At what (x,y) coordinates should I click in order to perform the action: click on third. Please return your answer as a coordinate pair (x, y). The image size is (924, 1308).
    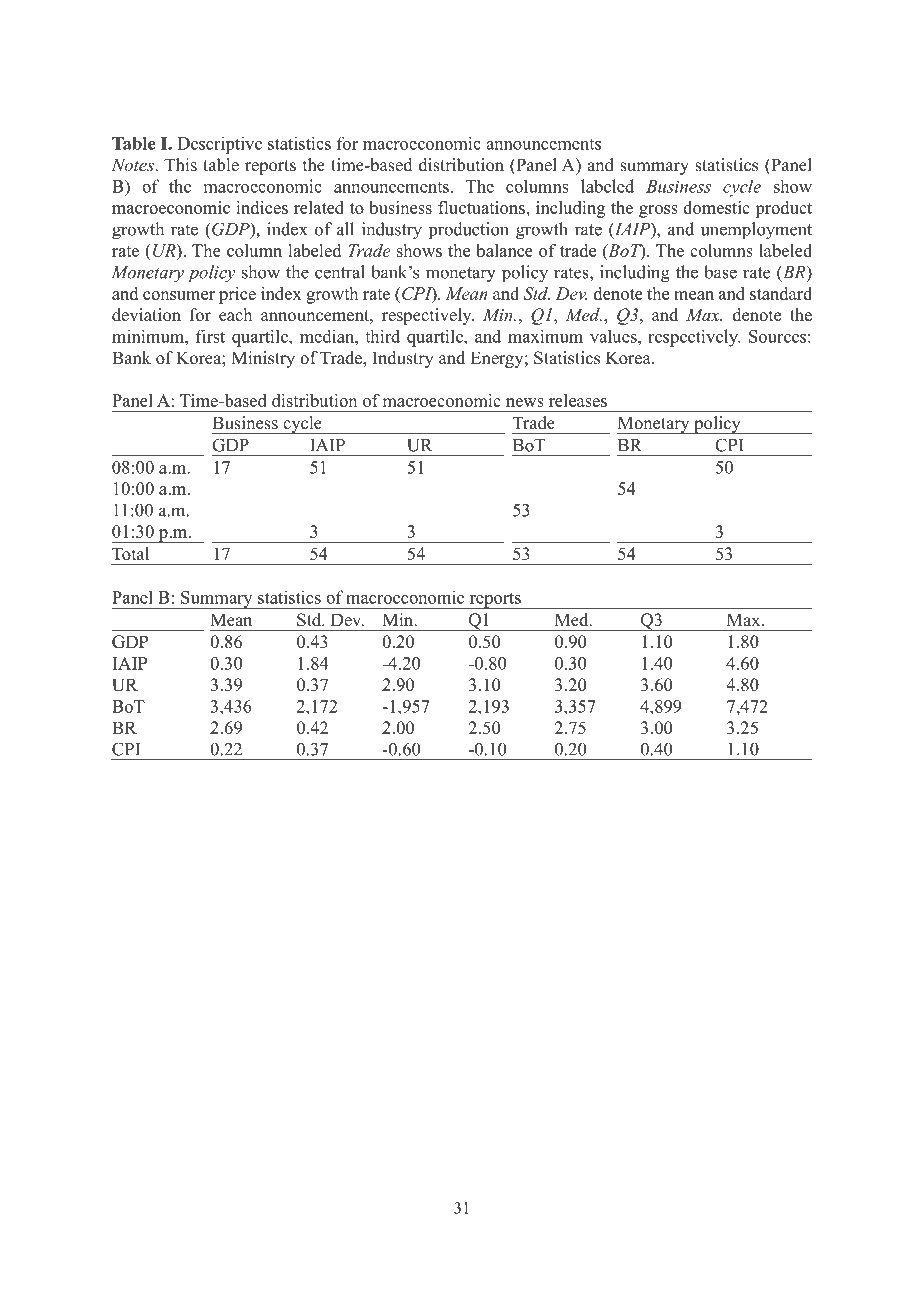
    Looking at the image, I should click on (382, 336).
